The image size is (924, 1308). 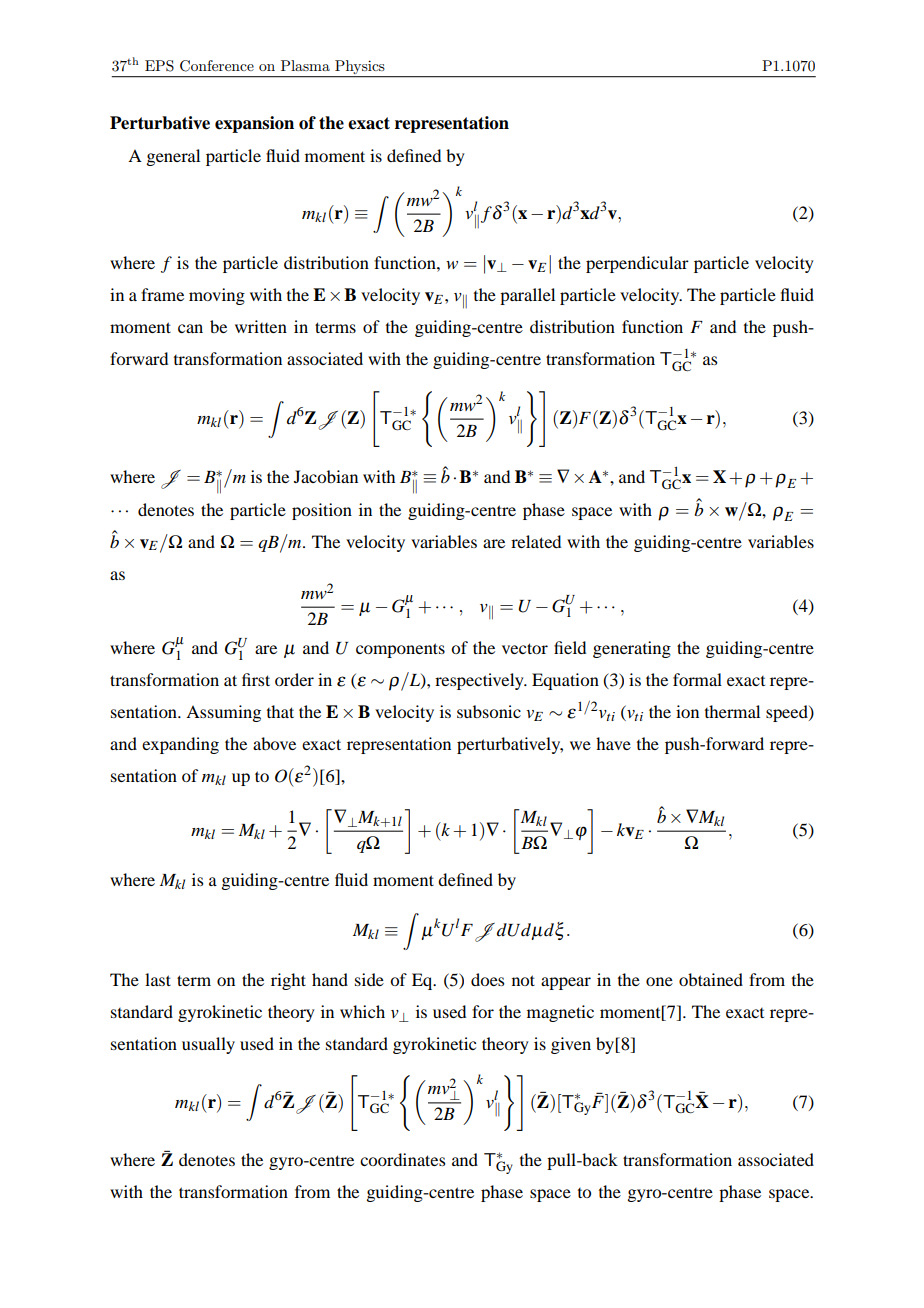 What do you see at coordinates (256, 679) in the document?
I see `first` at bounding box center [256, 679].
